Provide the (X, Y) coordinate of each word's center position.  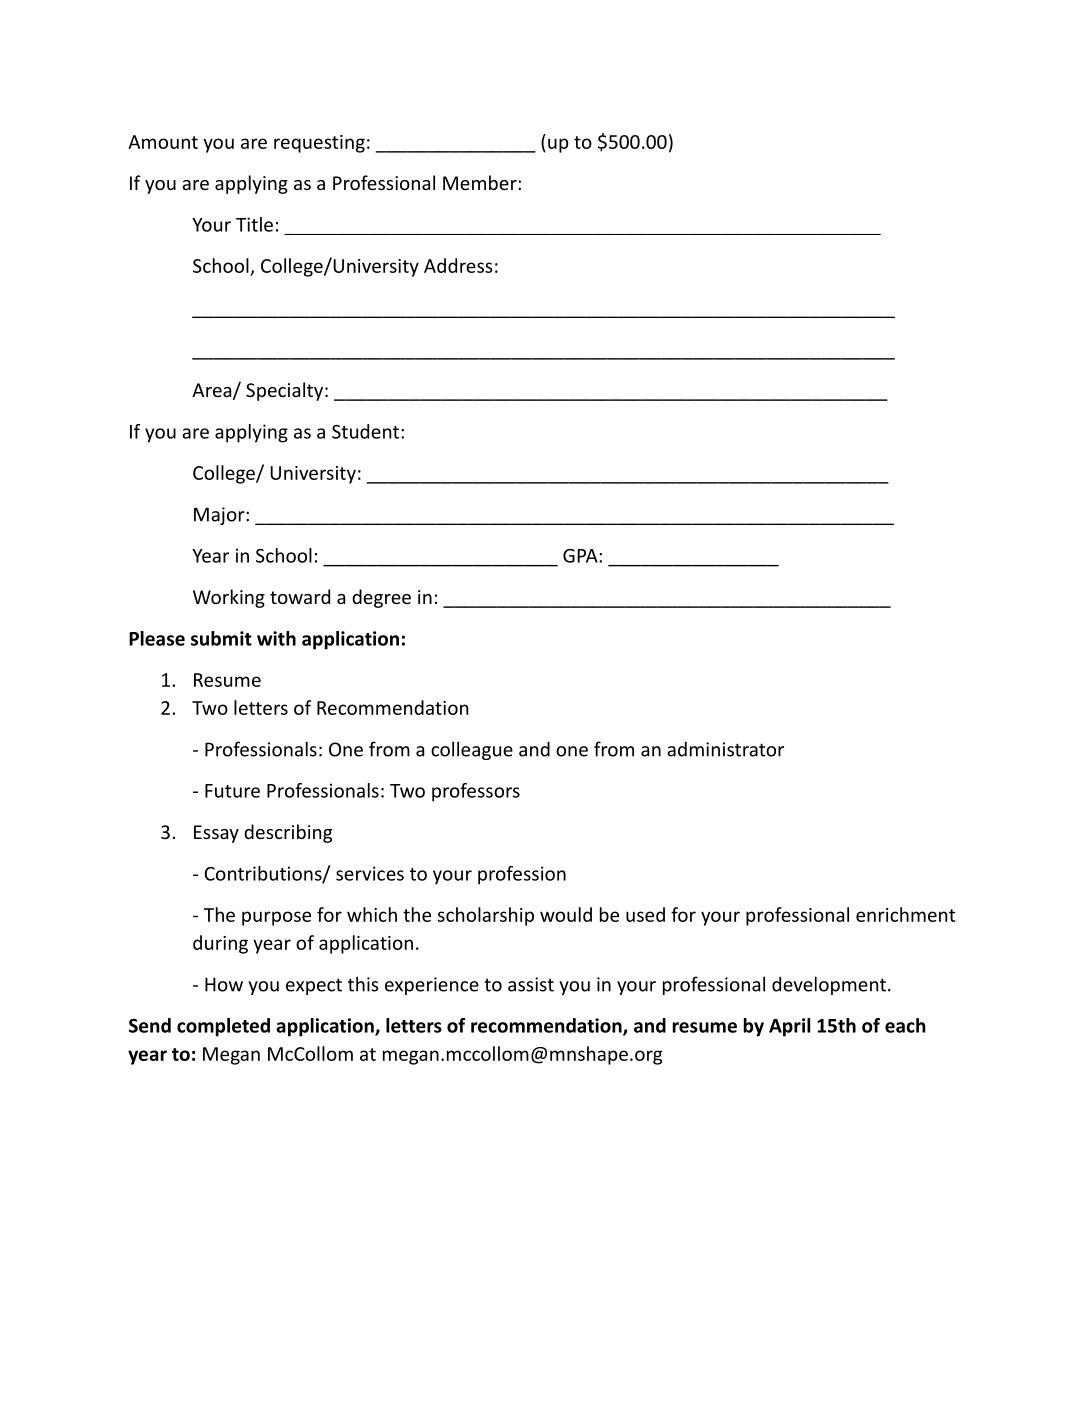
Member (481, 182)
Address (458, 265)
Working (229, 598)
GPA (581, 556)
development (829, 985)
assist (531, 984)
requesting (319, 144)
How (224, 984)
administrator (725, 749)
